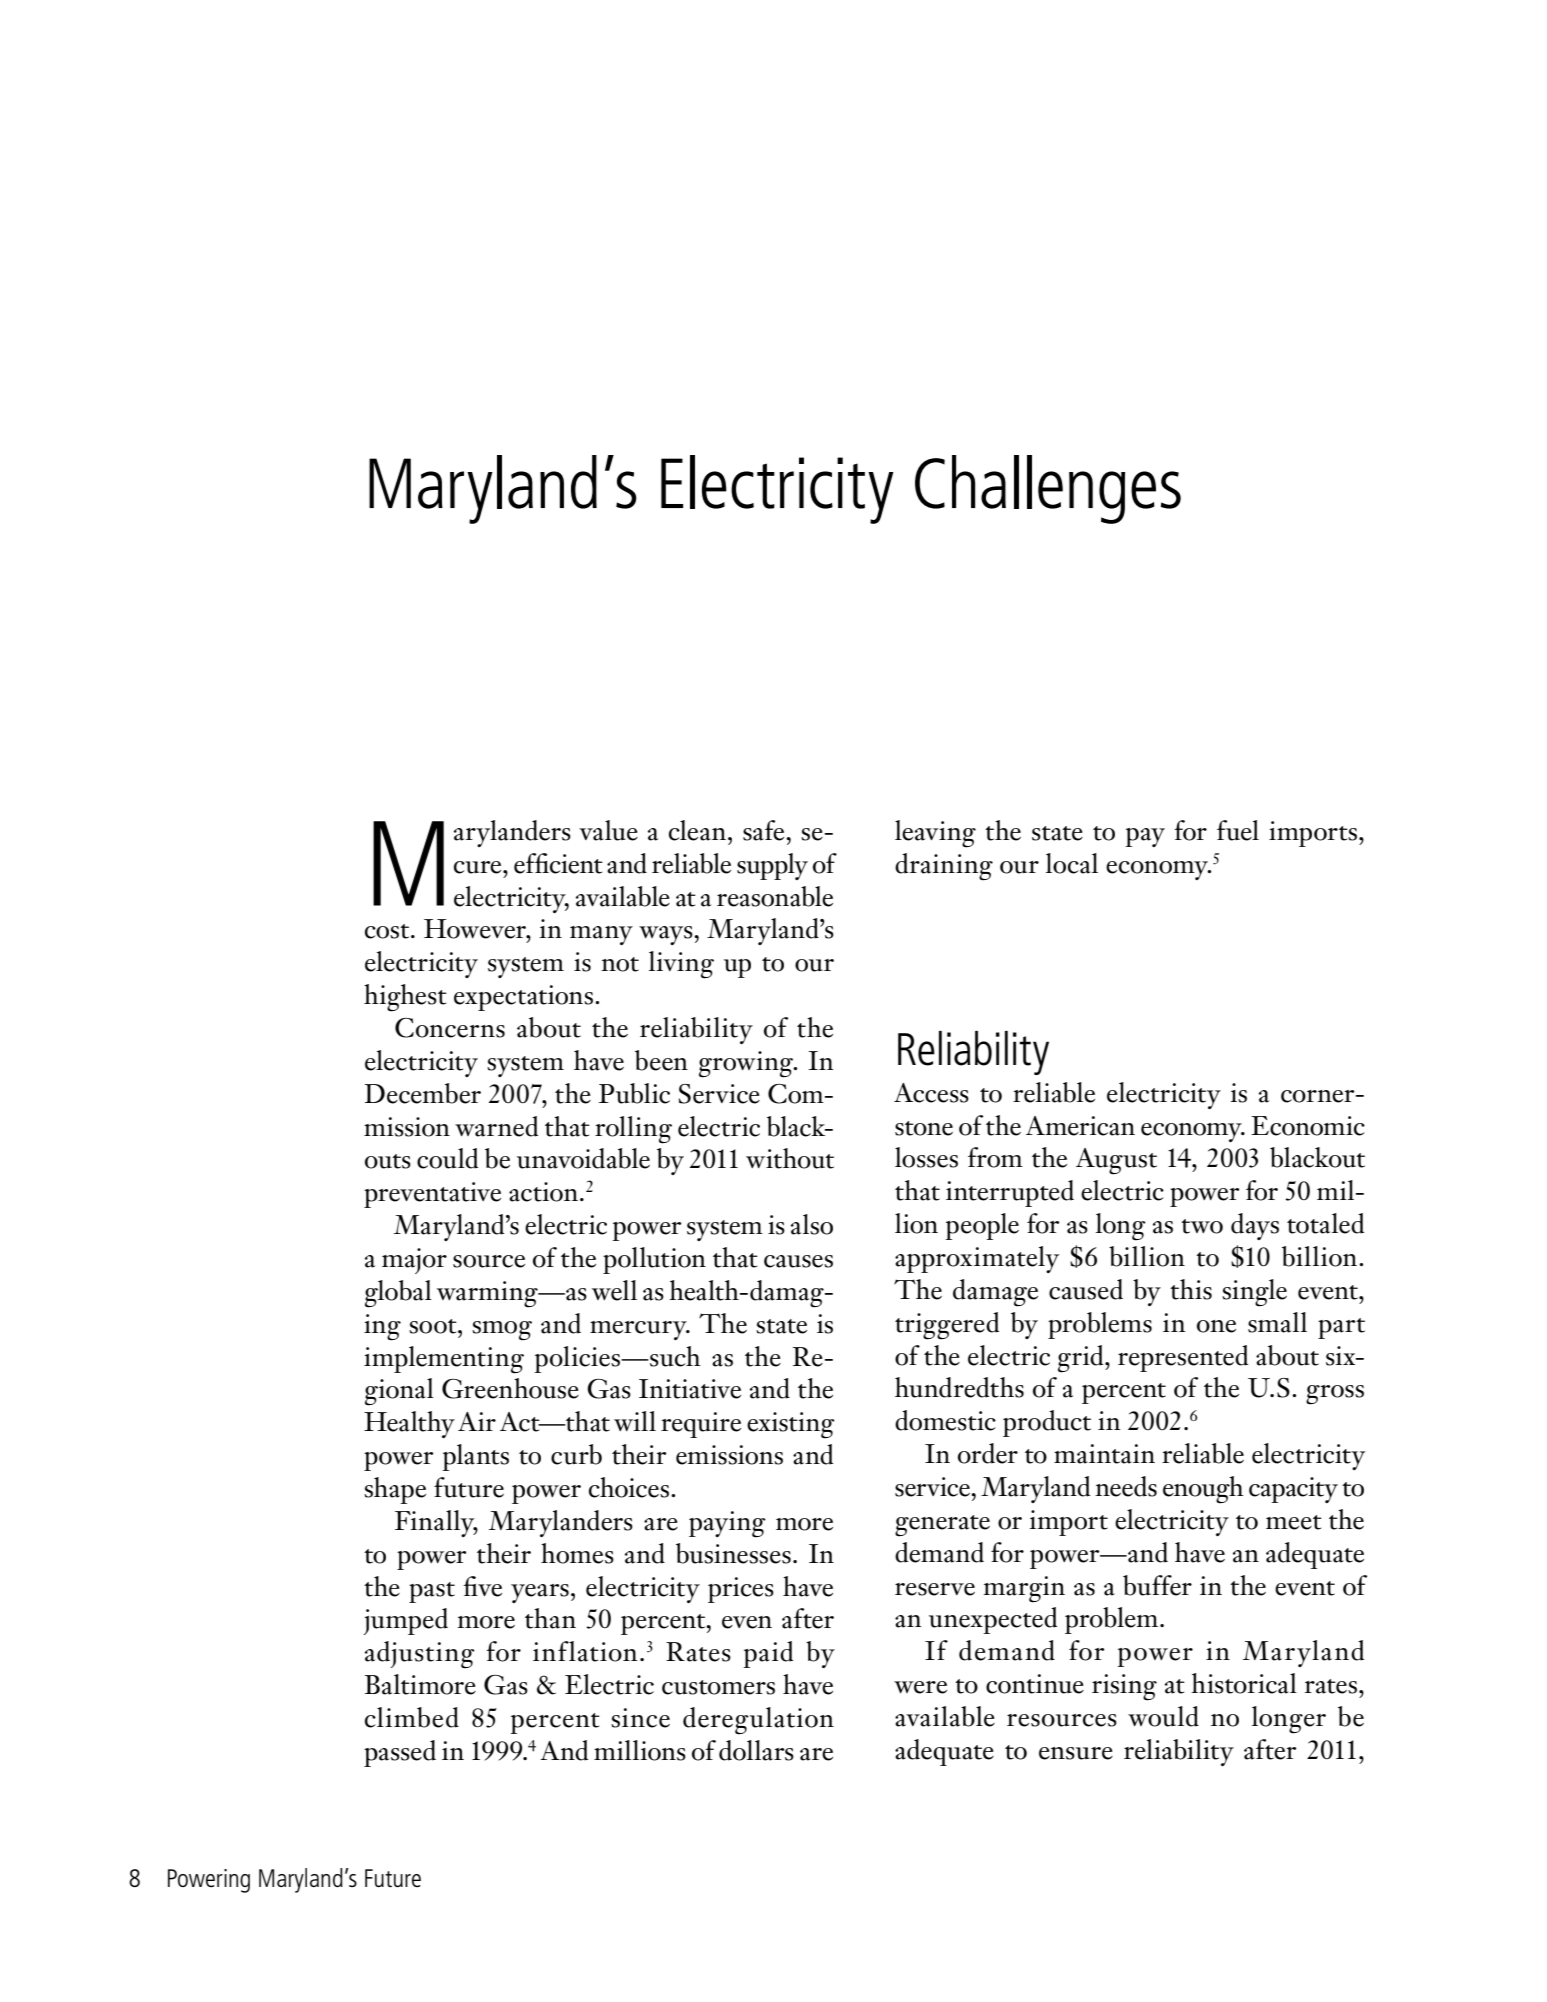  What do you see at coordinates (775, 896) in the screenshot?
I see `reasonable` at bounding box center [775, 896].
